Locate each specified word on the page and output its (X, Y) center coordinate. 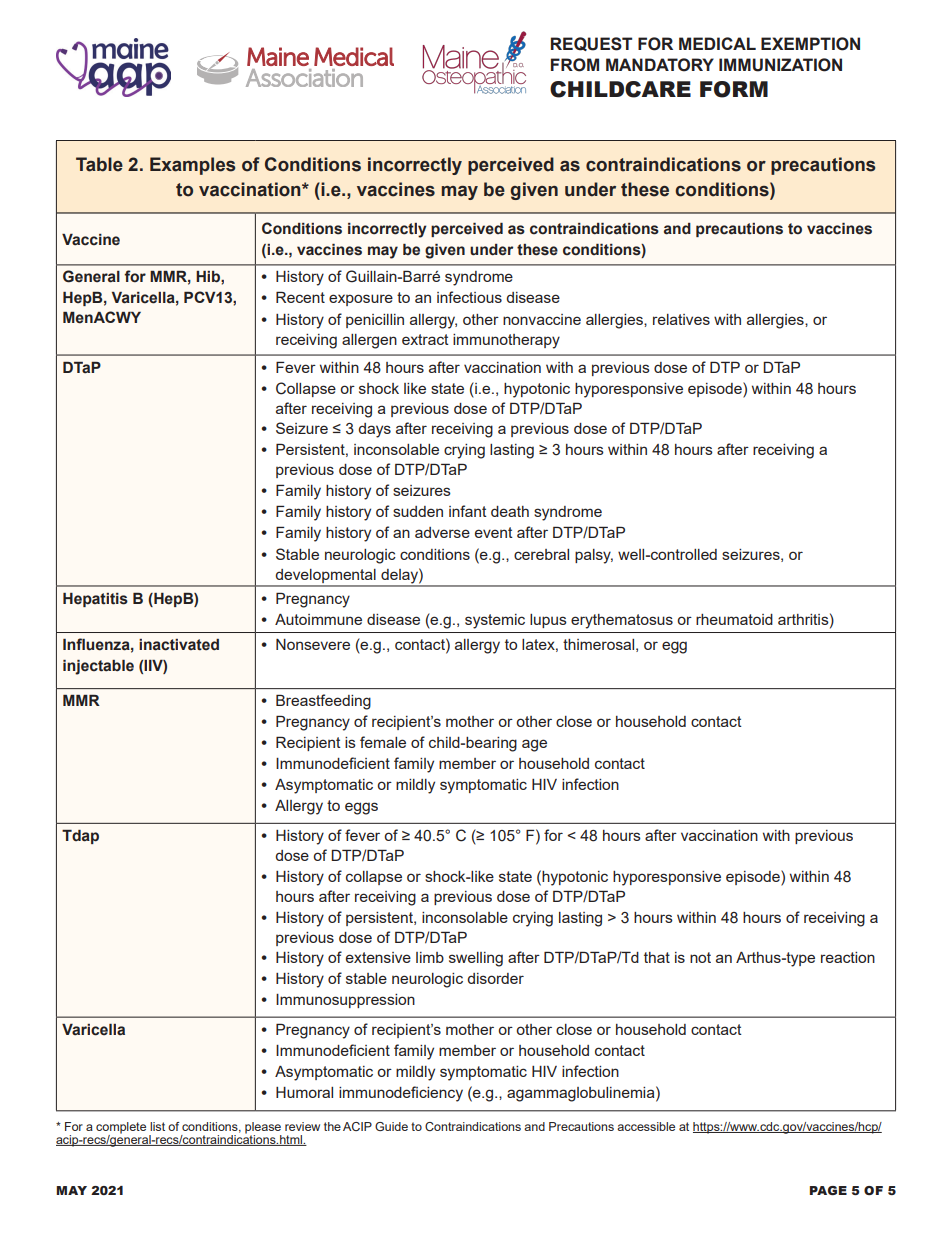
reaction (848, 957)
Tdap (80, 837)
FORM (734, 89)
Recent (300, 297)
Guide (391, 1126)
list (157, 1126)
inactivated (179, 645)
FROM (575, 65)
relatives (681, 319)
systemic (495, 621)
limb (430, 957)
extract (425, 339)
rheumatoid (734, 619)
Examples (192, 166)
